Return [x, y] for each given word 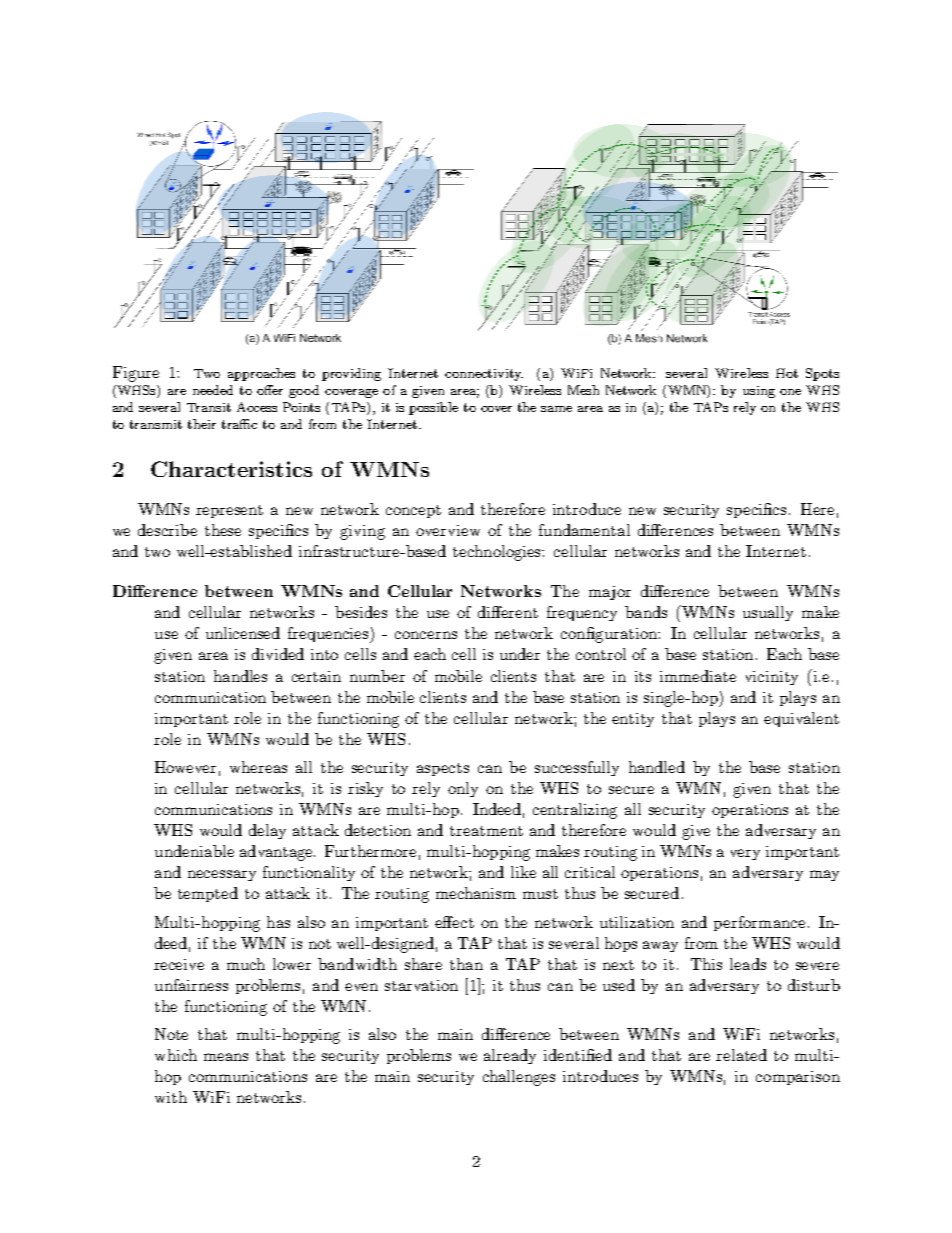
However [185, 767]
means [226, 1057]
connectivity [484, 375]
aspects [443, 769]
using [759, 392]
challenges [519, 1078]
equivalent [801, 719]
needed [213, 390]
